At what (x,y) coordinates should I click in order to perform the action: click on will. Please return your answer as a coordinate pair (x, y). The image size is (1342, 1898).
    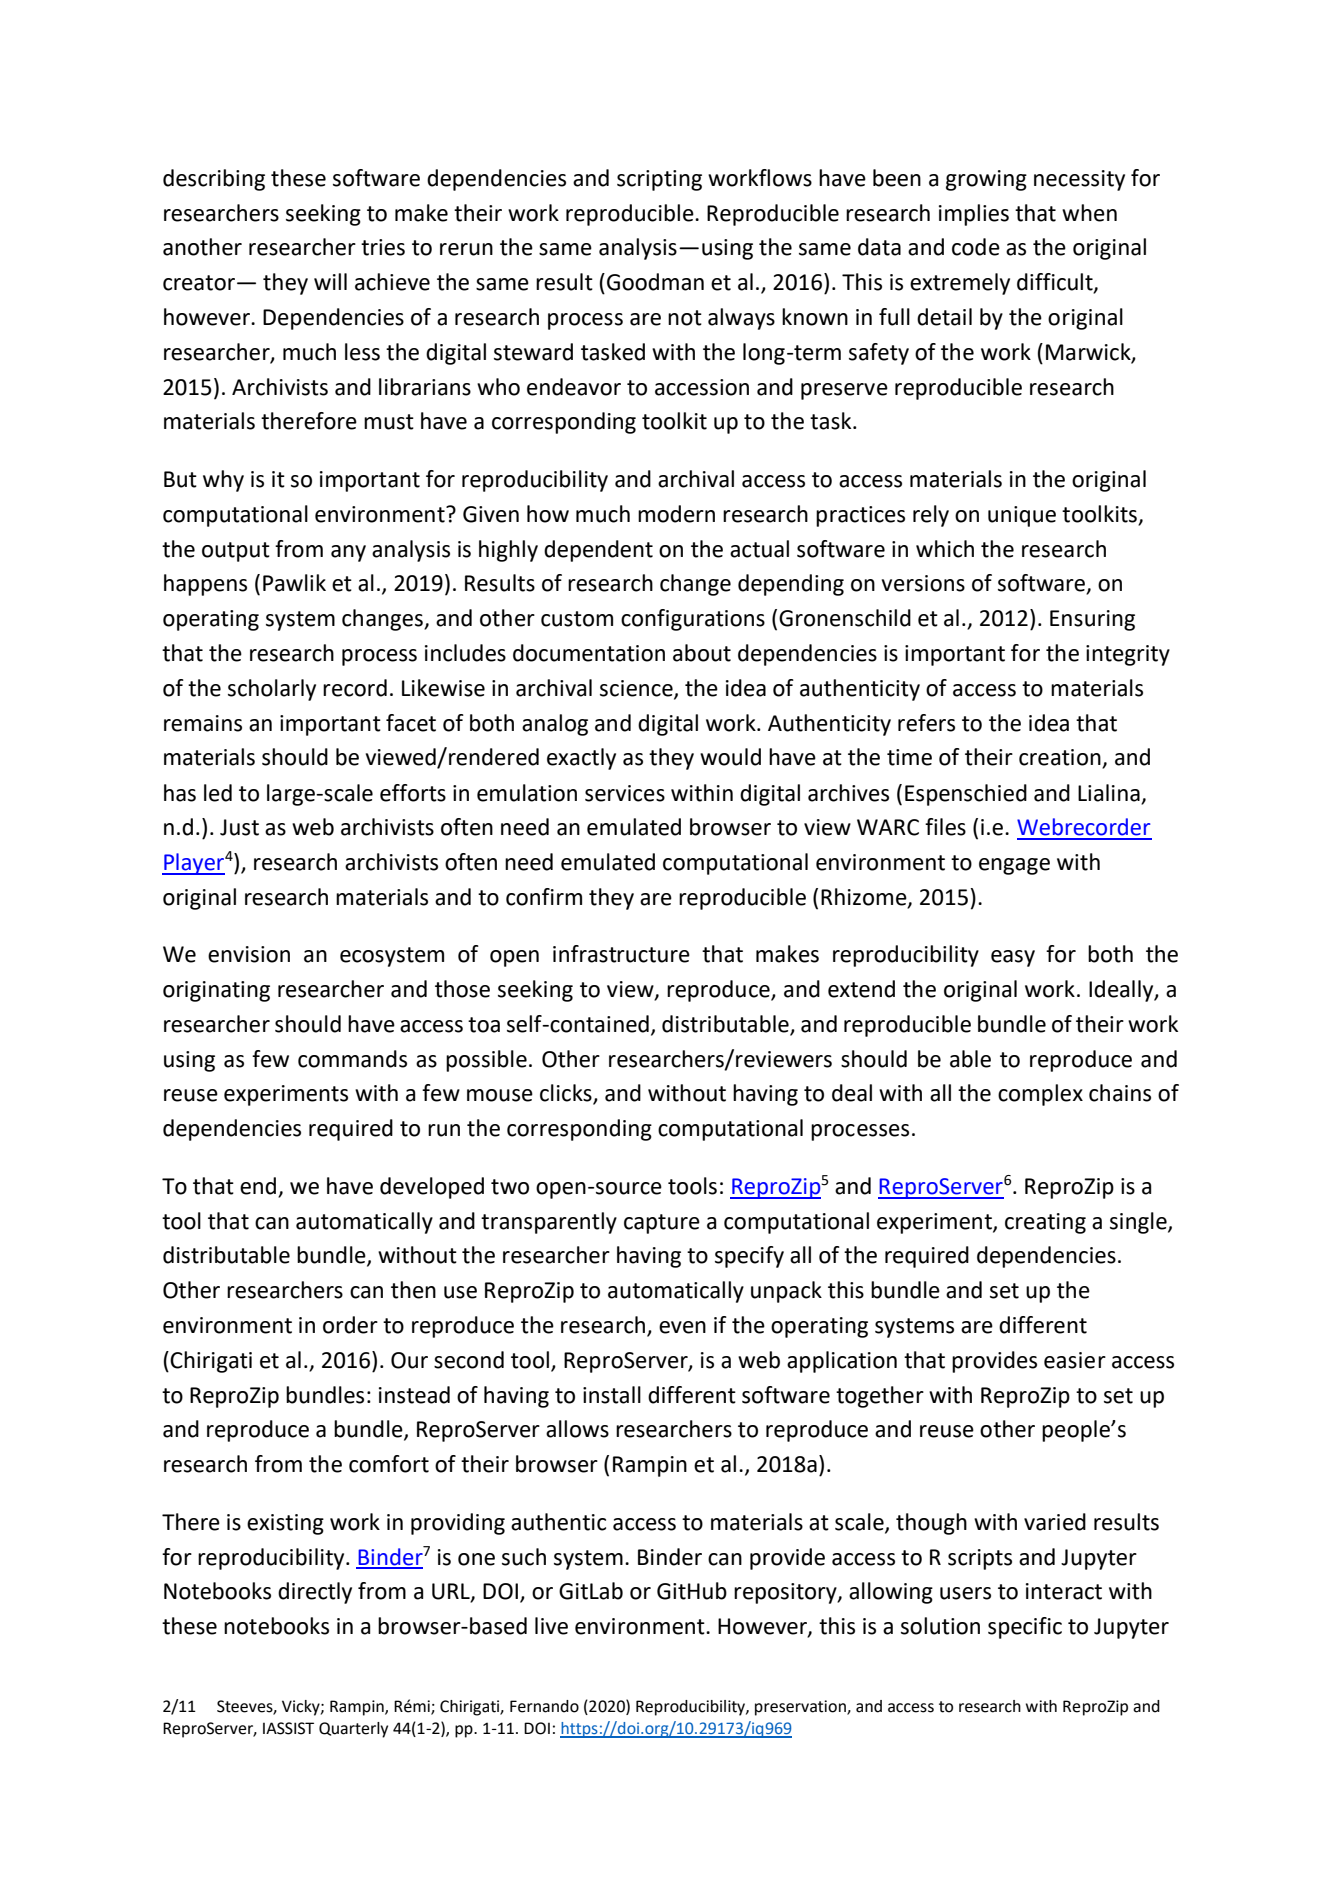
    Looking at the image, I should click on (330, 281).
